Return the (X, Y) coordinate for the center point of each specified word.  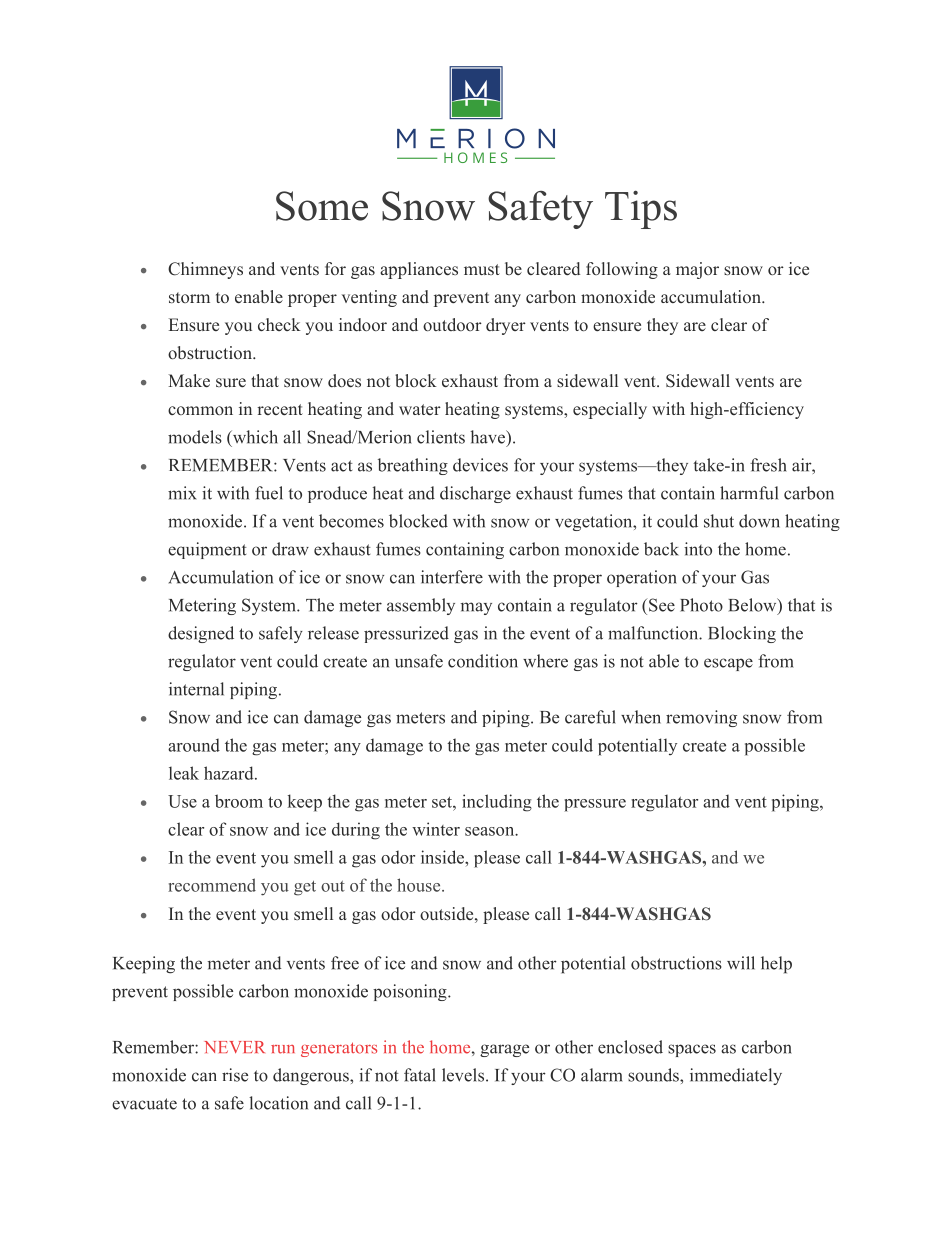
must (482, 269)
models (195, 437)
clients (441, 437)
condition (483, 661)
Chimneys (205, 270)
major (697, 270)
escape (728, 664)
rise (235, 1075)
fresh (768, 465)
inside (443, 857)
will (741, 963)
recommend (212, 885)
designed (201, 634)
